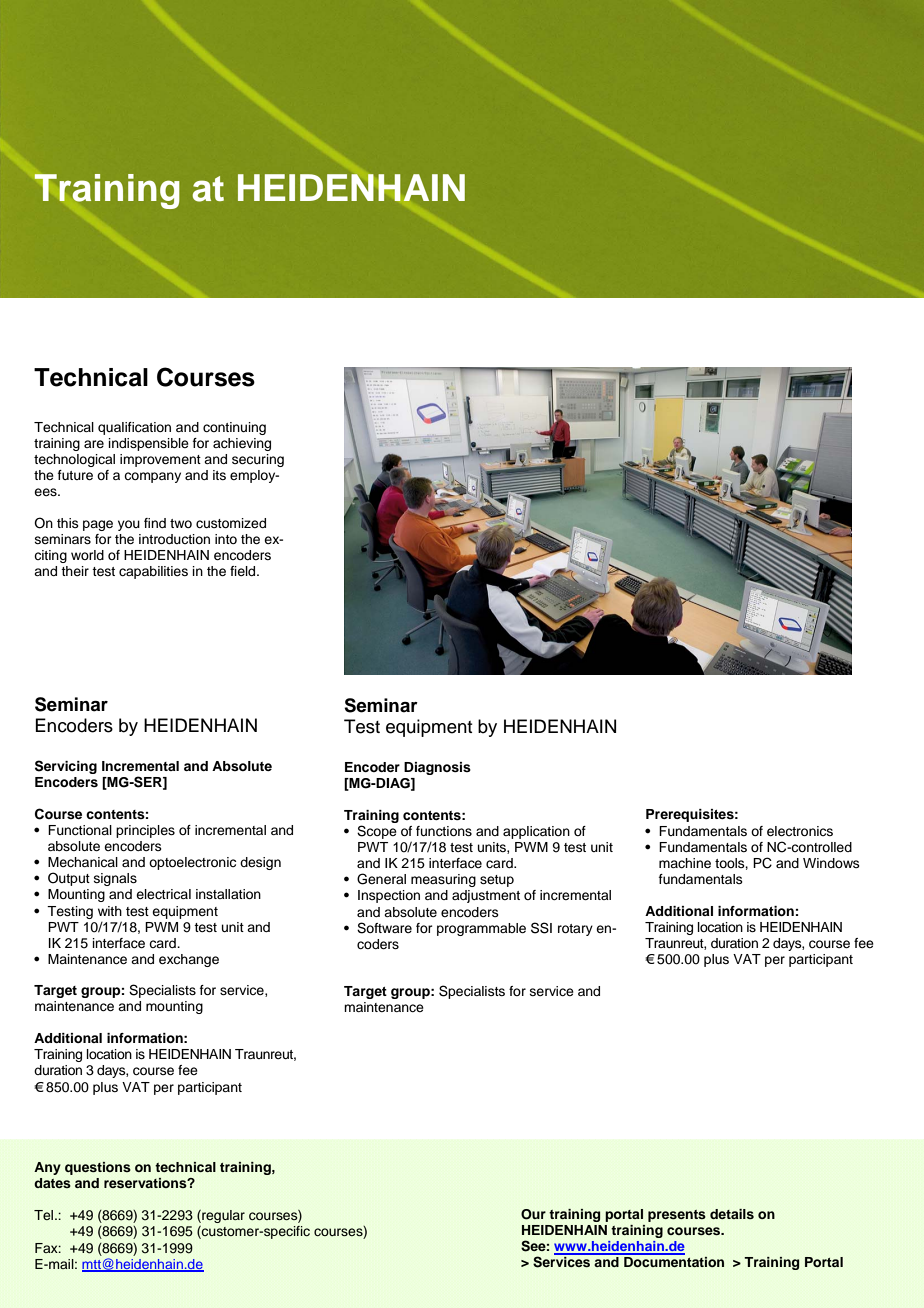 The image size is (924, 1308). What do you see at coordinates (258, 460) in the screenshot?
I see `securing` at bounding box center [258, 460].
